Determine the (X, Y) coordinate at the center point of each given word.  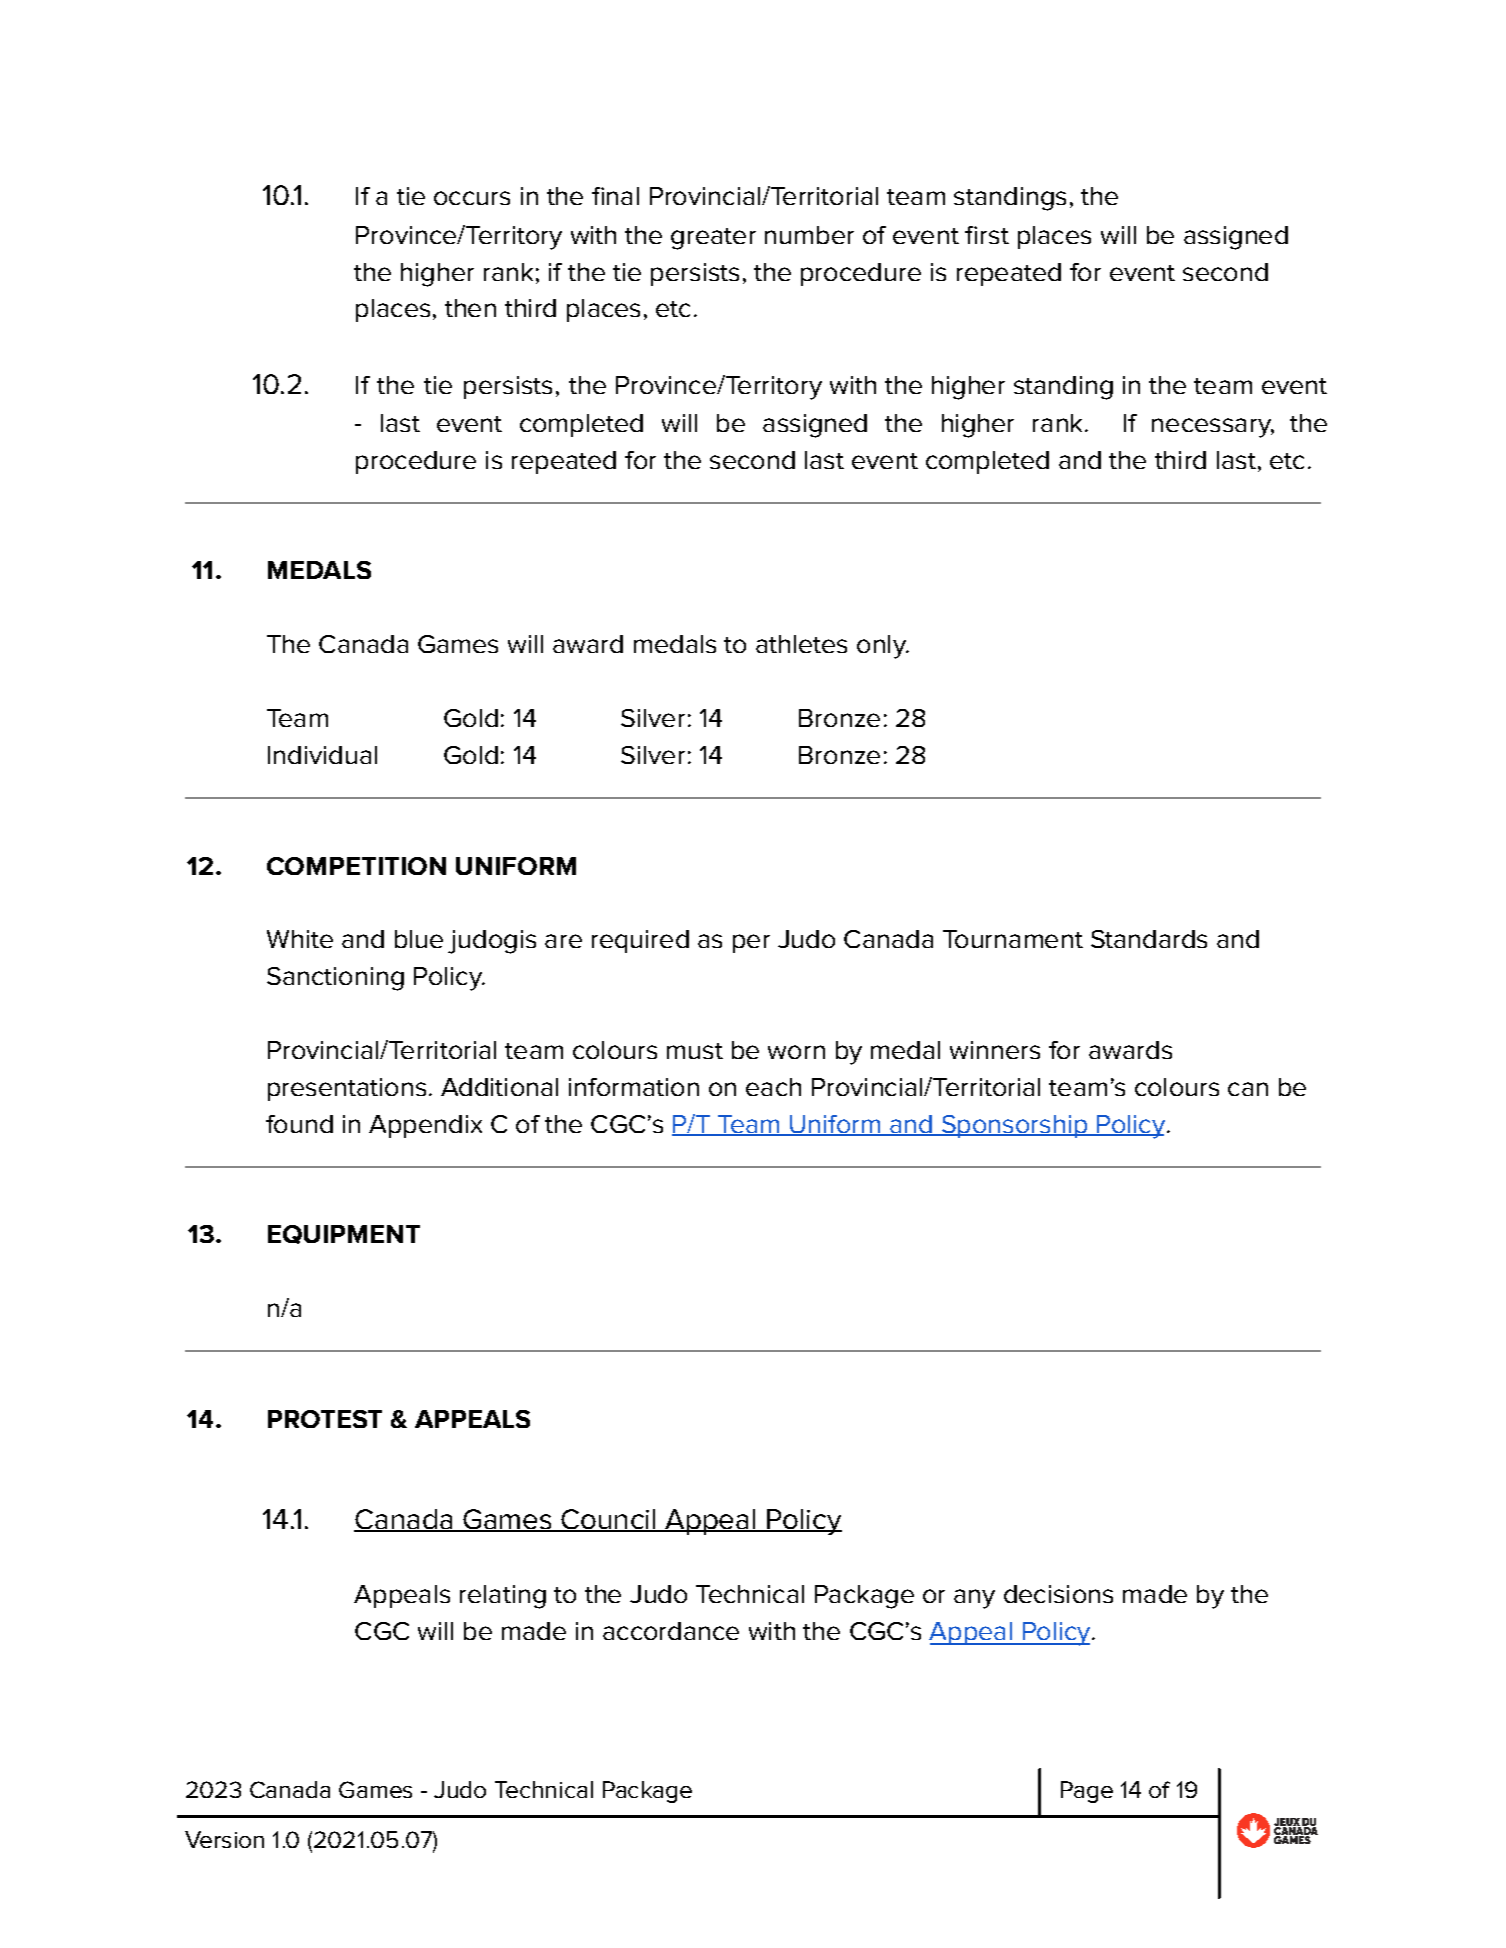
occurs (472, 198)
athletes (801, 644)
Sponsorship (1014, 1126)
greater (713, 239)
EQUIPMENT (344, 1234)
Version (224, 1839)
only (882, 647)
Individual (322, 755)
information (634, 1087)
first (987, 235)
